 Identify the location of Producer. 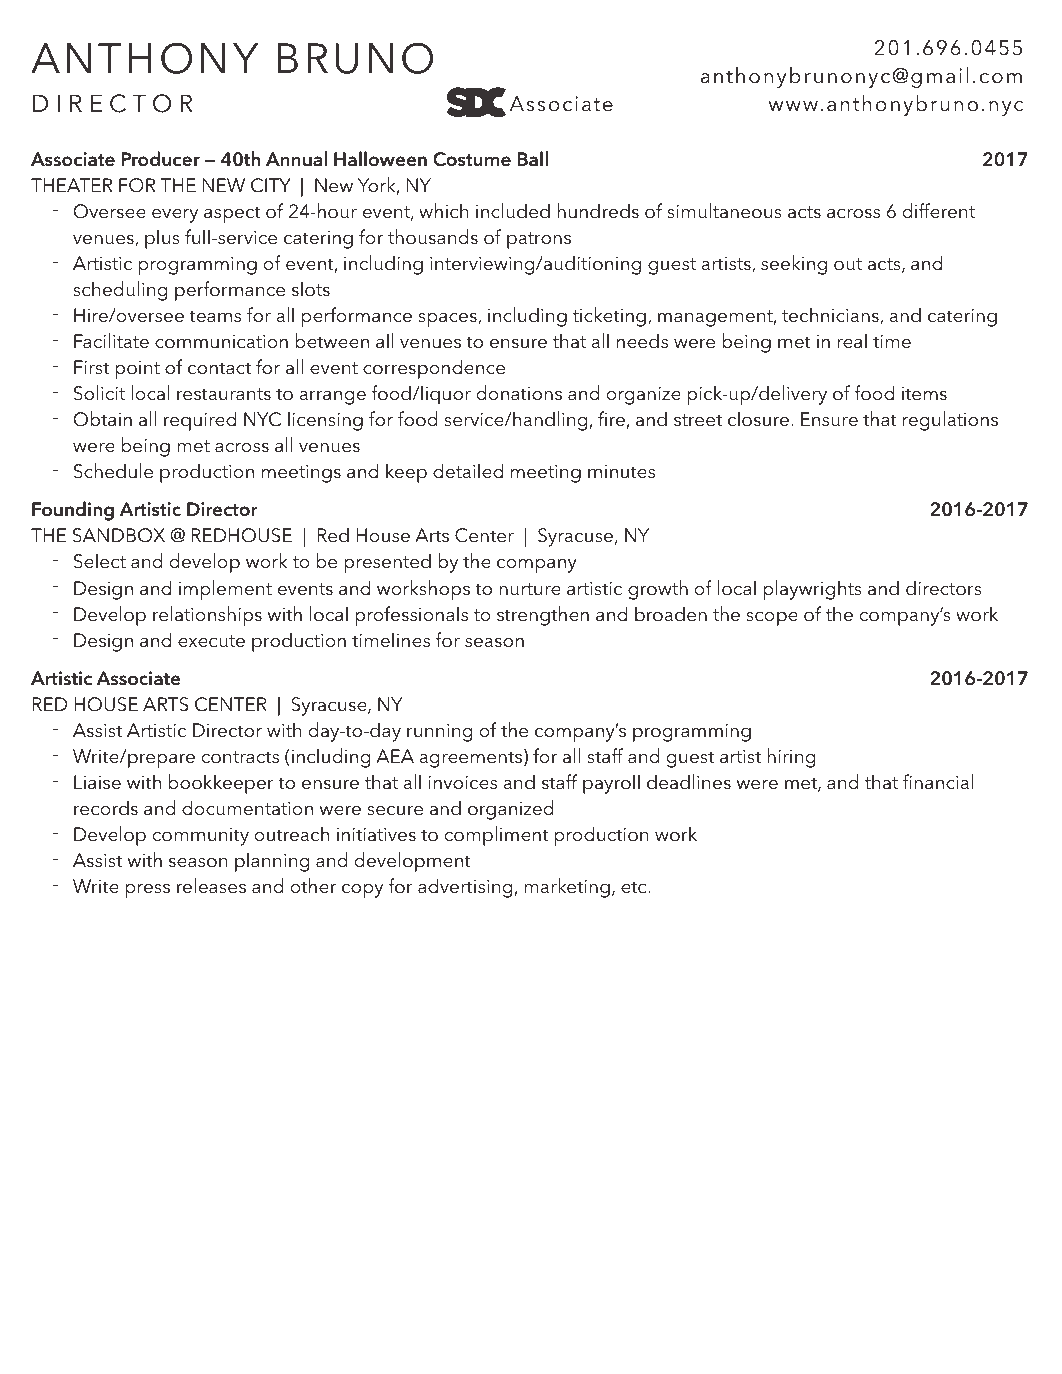
(160, 159).
